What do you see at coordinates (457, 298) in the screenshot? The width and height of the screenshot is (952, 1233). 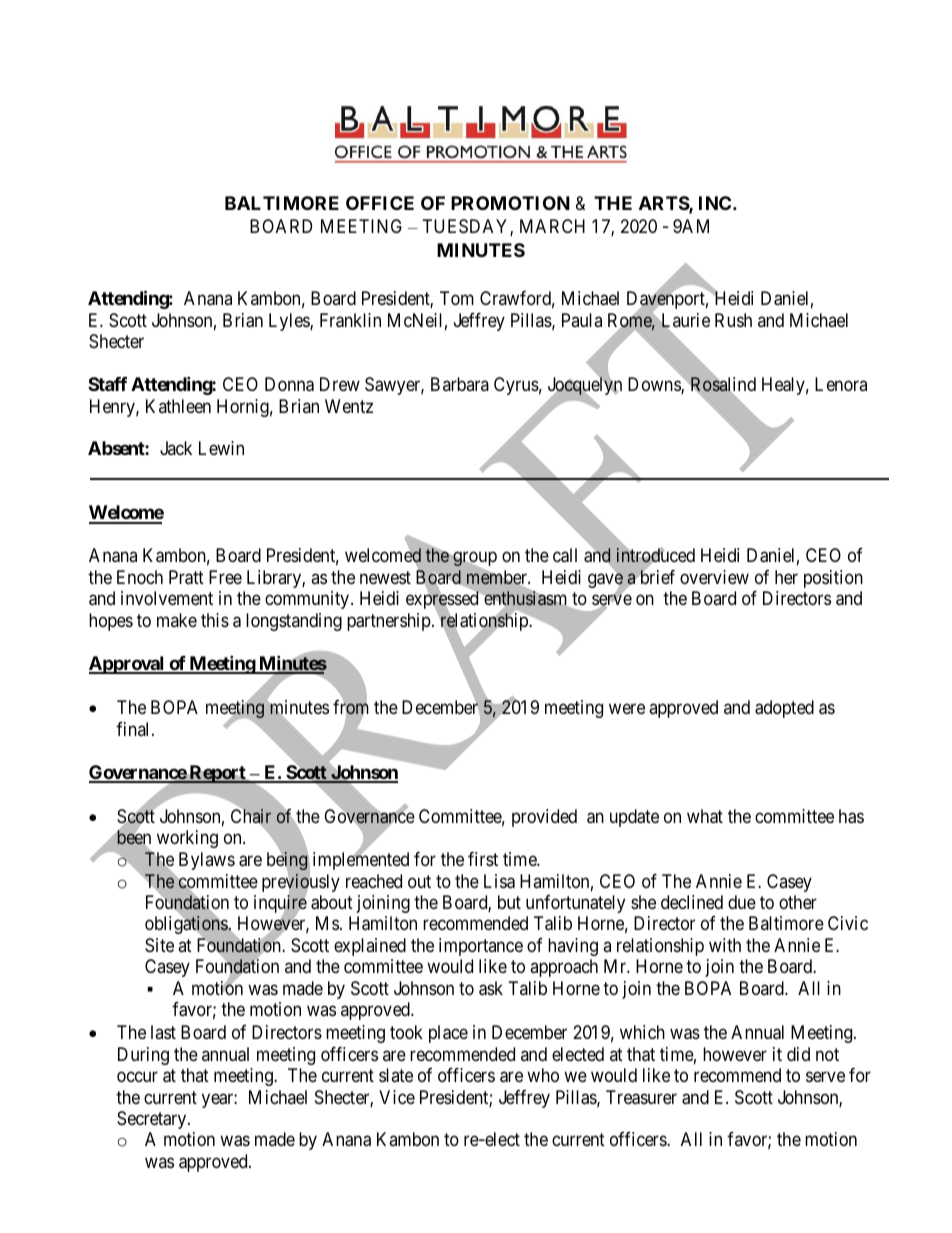 I see `Tom` at bounding box center [457, 298].
